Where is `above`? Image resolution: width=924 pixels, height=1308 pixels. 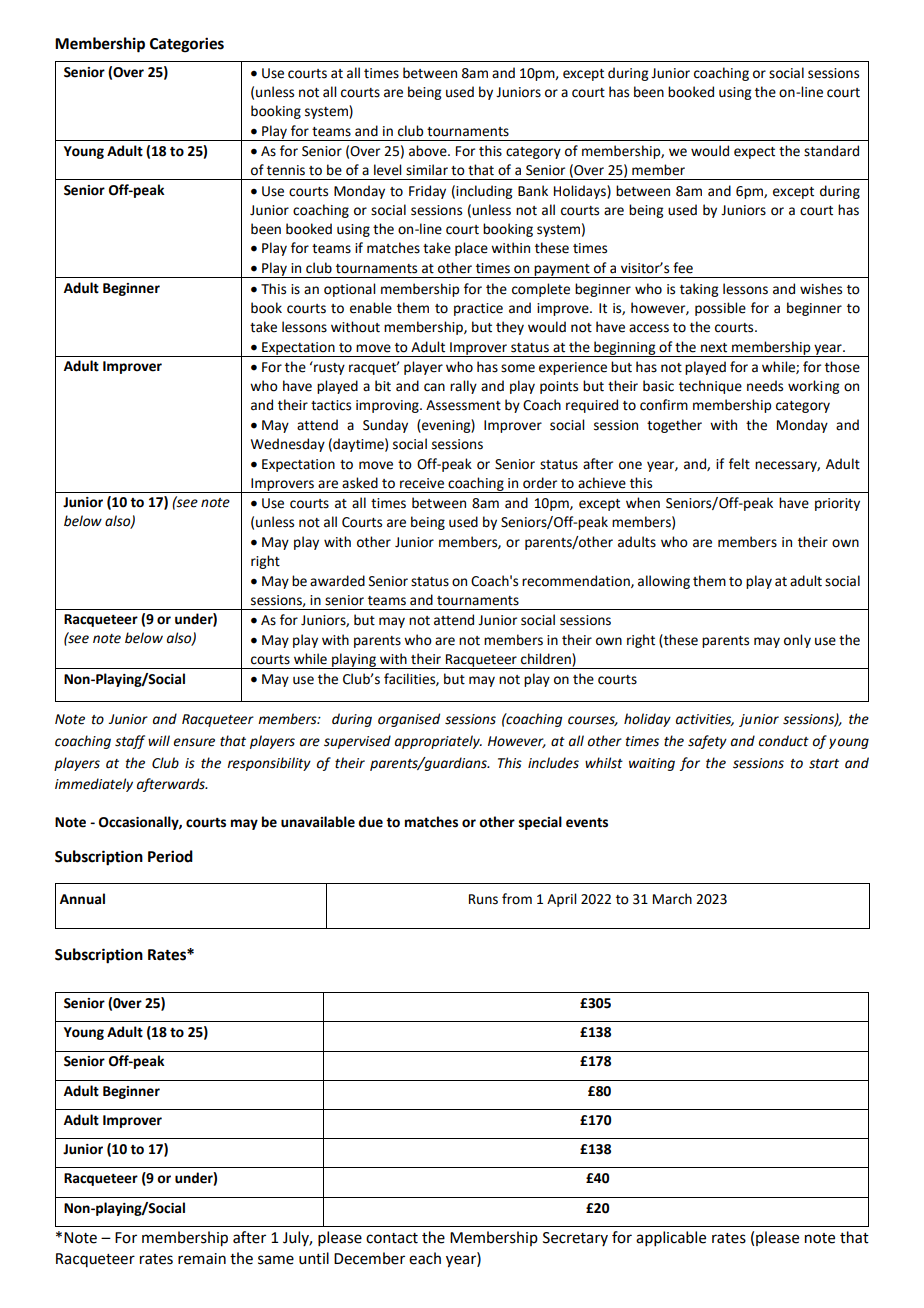
above is located at coordinates (429, 151).
